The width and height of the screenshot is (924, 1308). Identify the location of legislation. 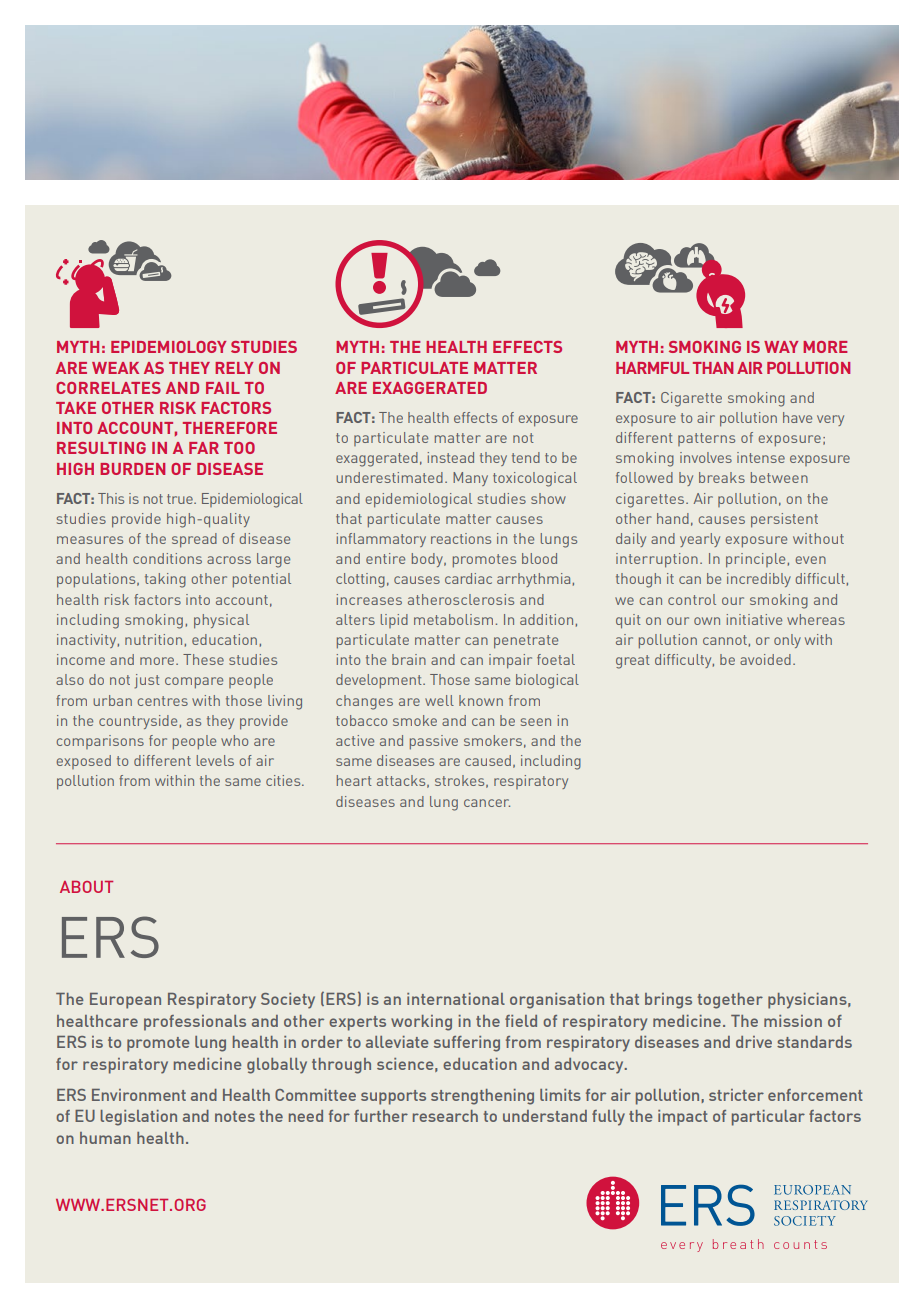
(138, 1118).
